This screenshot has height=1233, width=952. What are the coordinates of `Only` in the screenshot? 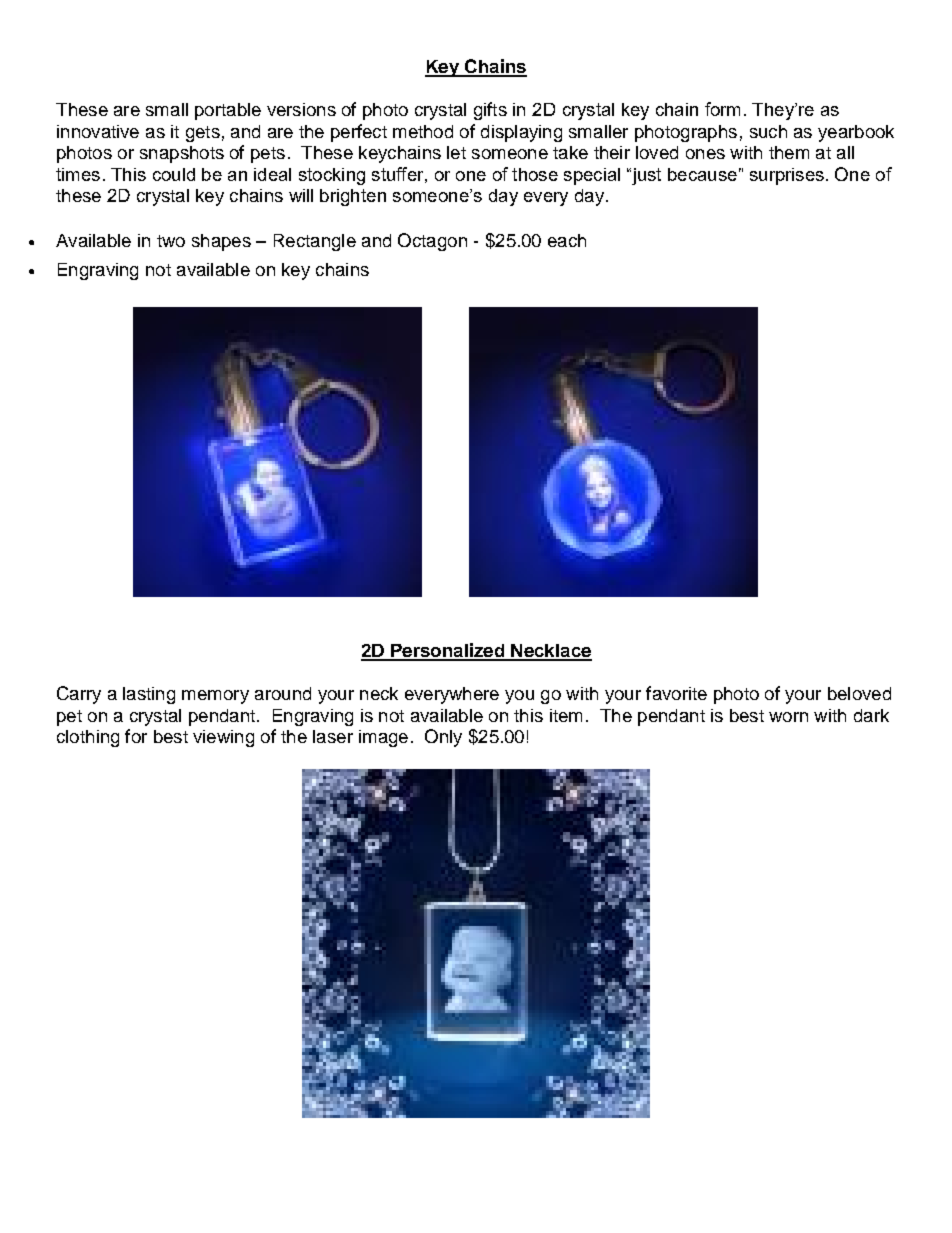 It's located at (443, 738).
